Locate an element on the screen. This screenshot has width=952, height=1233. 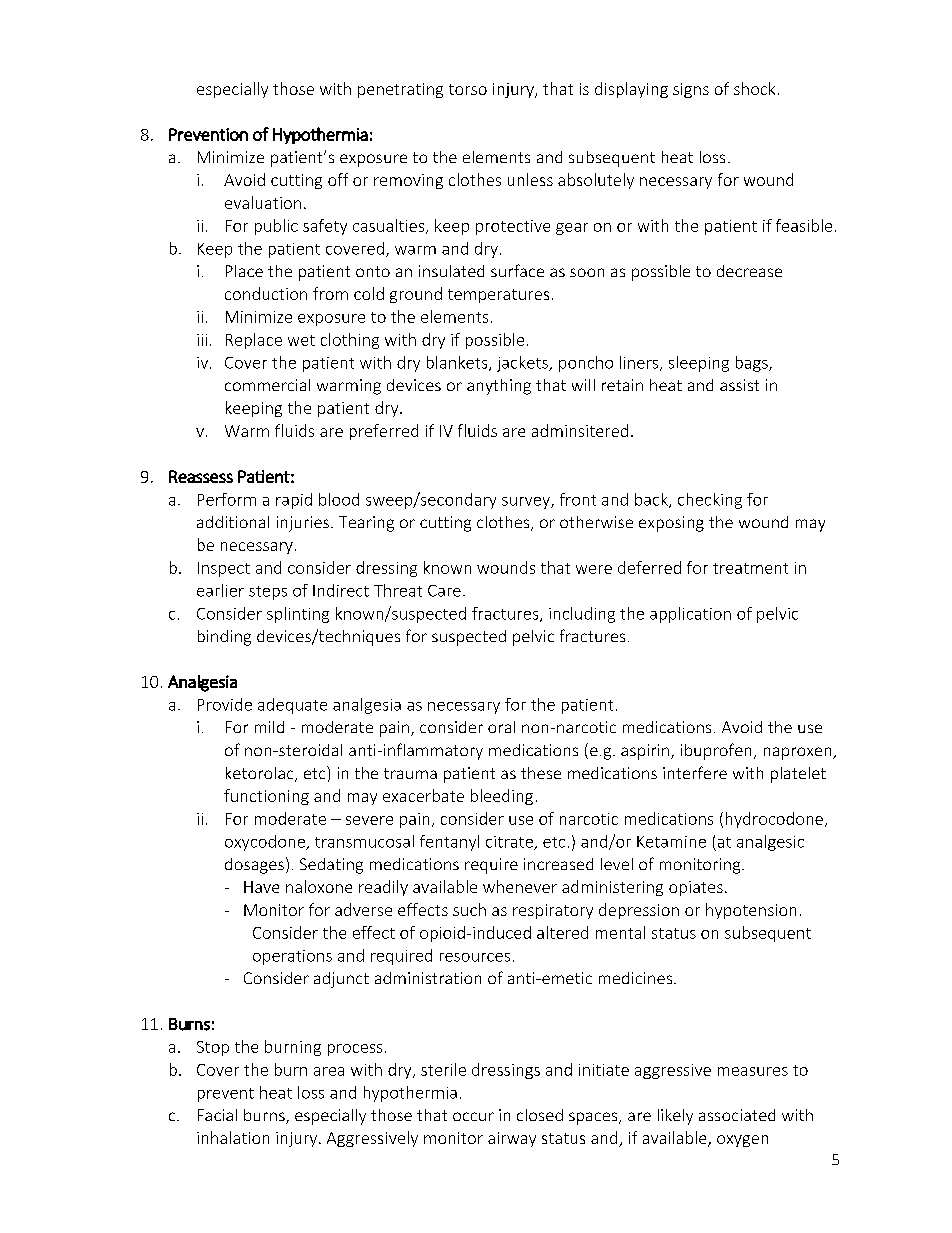
jackets is located at coordinates (523, 364).
